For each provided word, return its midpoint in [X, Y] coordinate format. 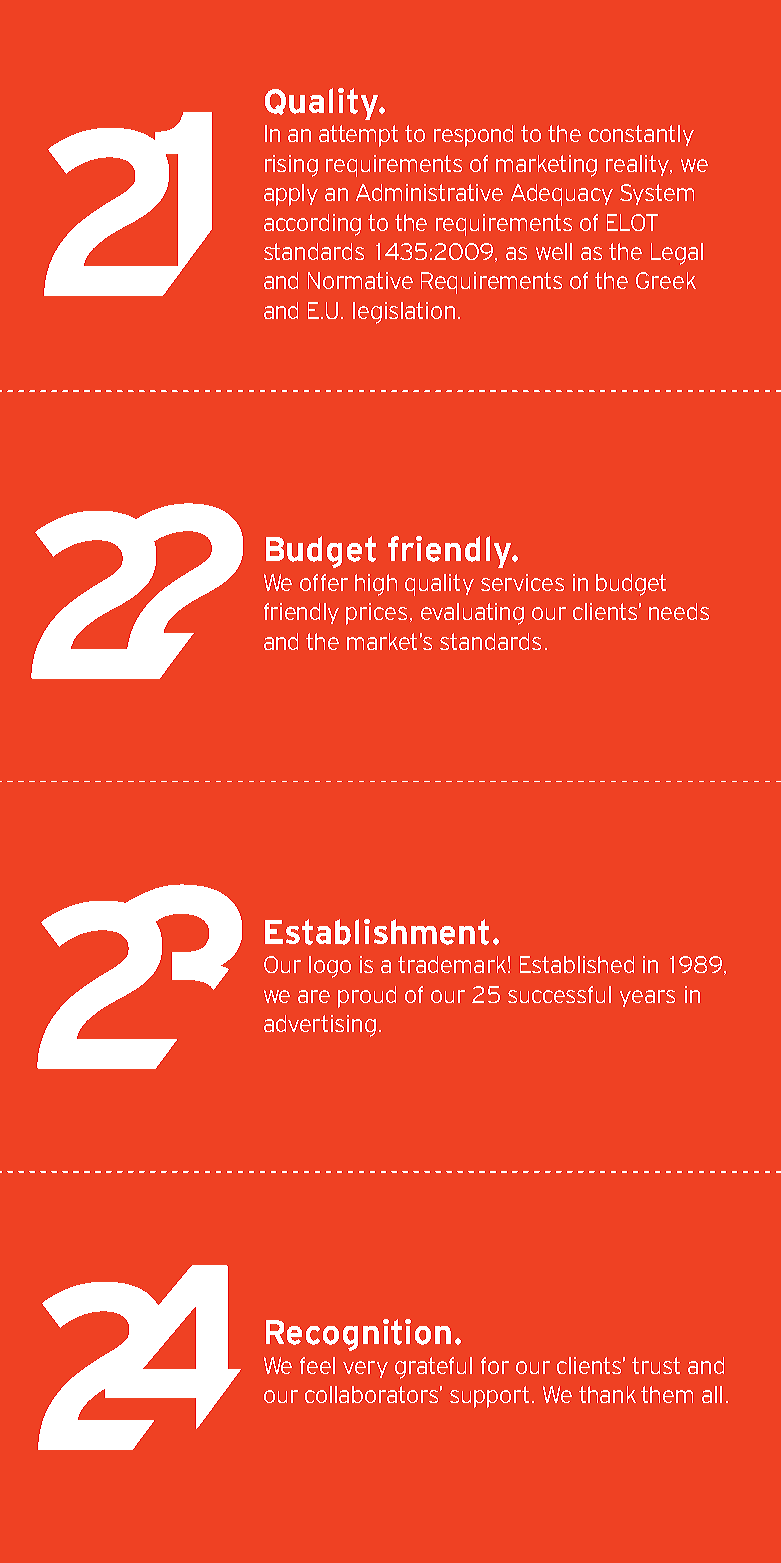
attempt [358, 136]
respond [473, 136]
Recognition [358, 1335]
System [657, 194]
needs [679, 611]
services [522, 582]
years [647, 998]
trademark [452, 964]
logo [330, 967]
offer [324, 582]
